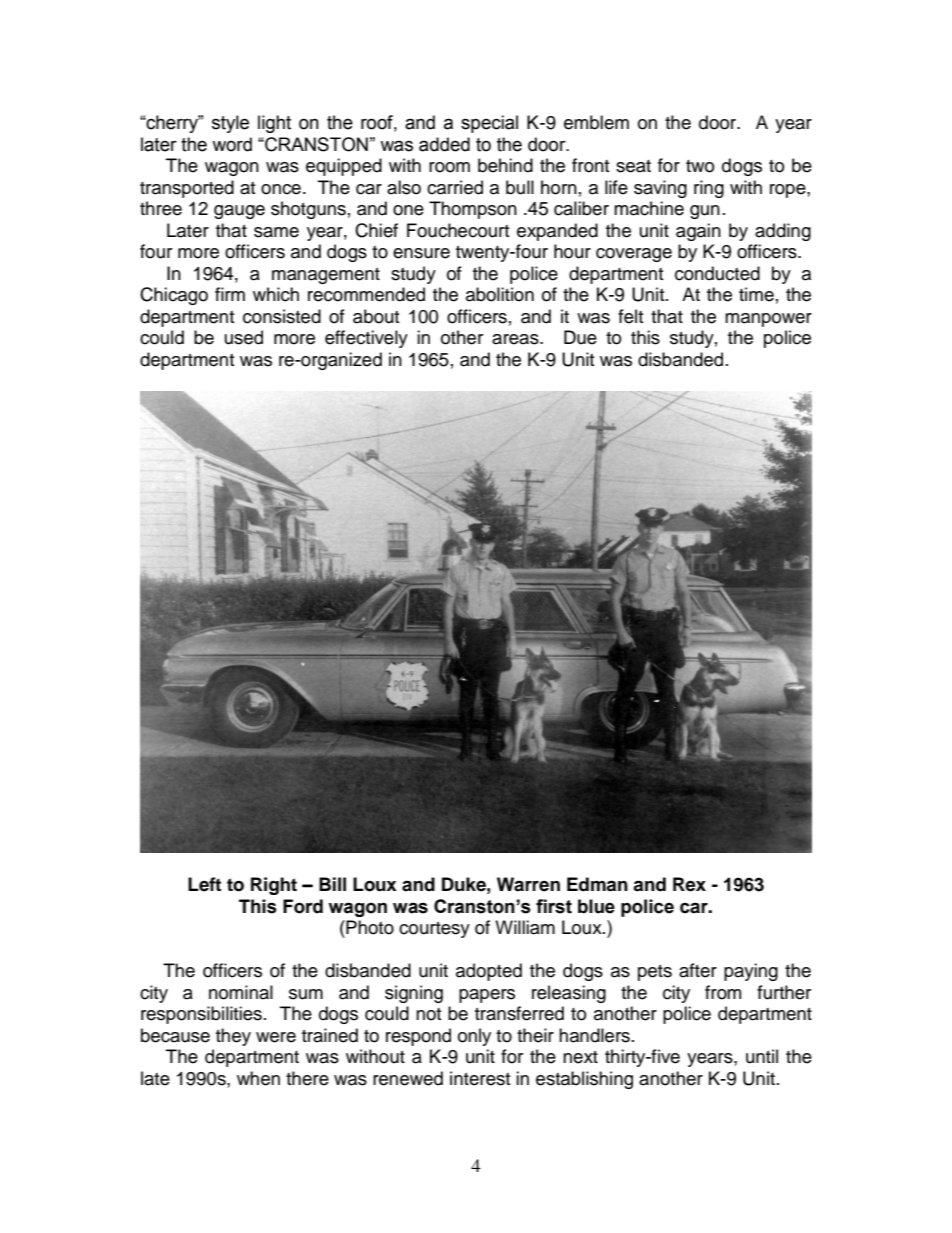  Describe the element at coordinates (762, 1056) in the image. I see `until` at that location.
